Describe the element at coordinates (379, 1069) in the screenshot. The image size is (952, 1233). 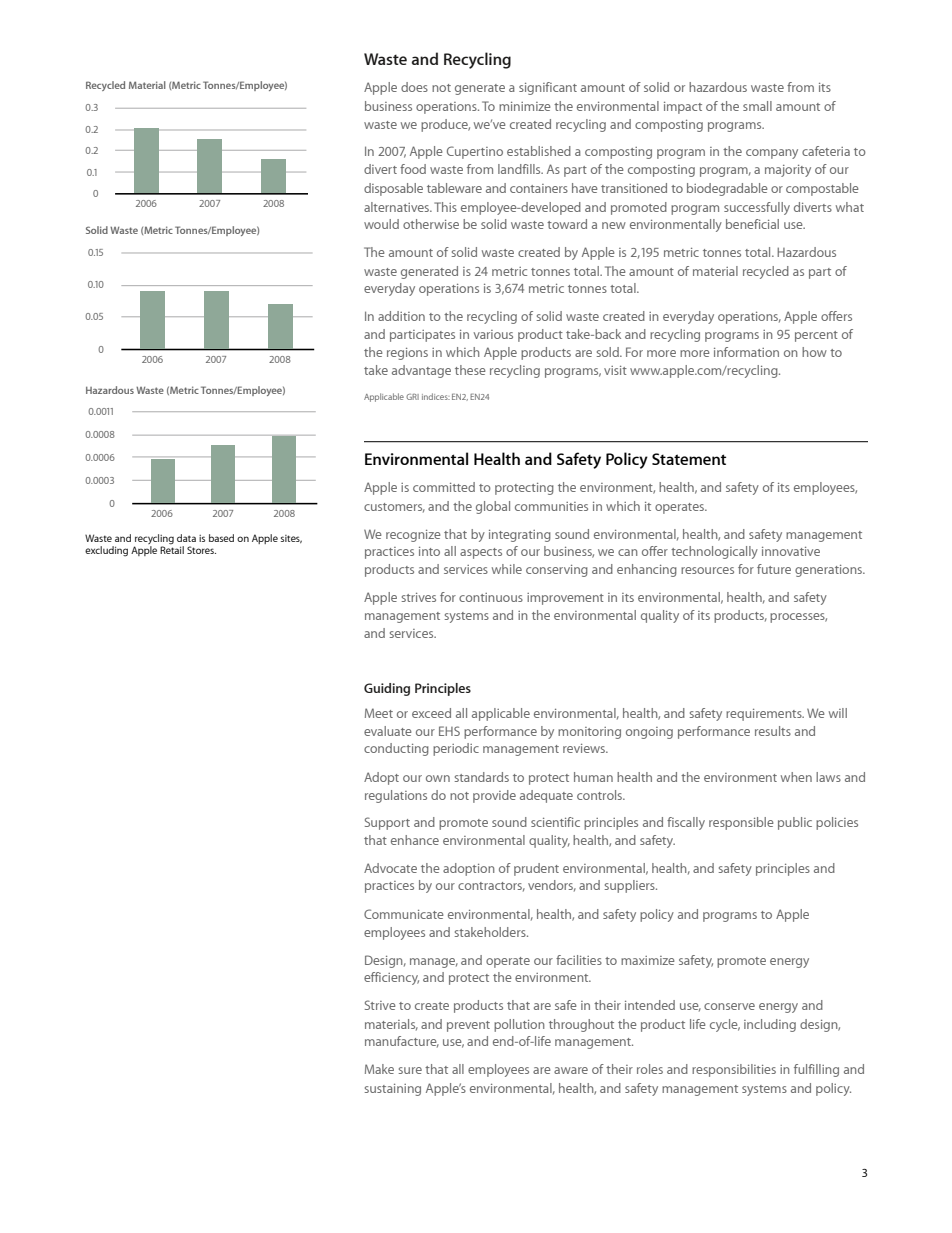
I see `Make` at that location.
